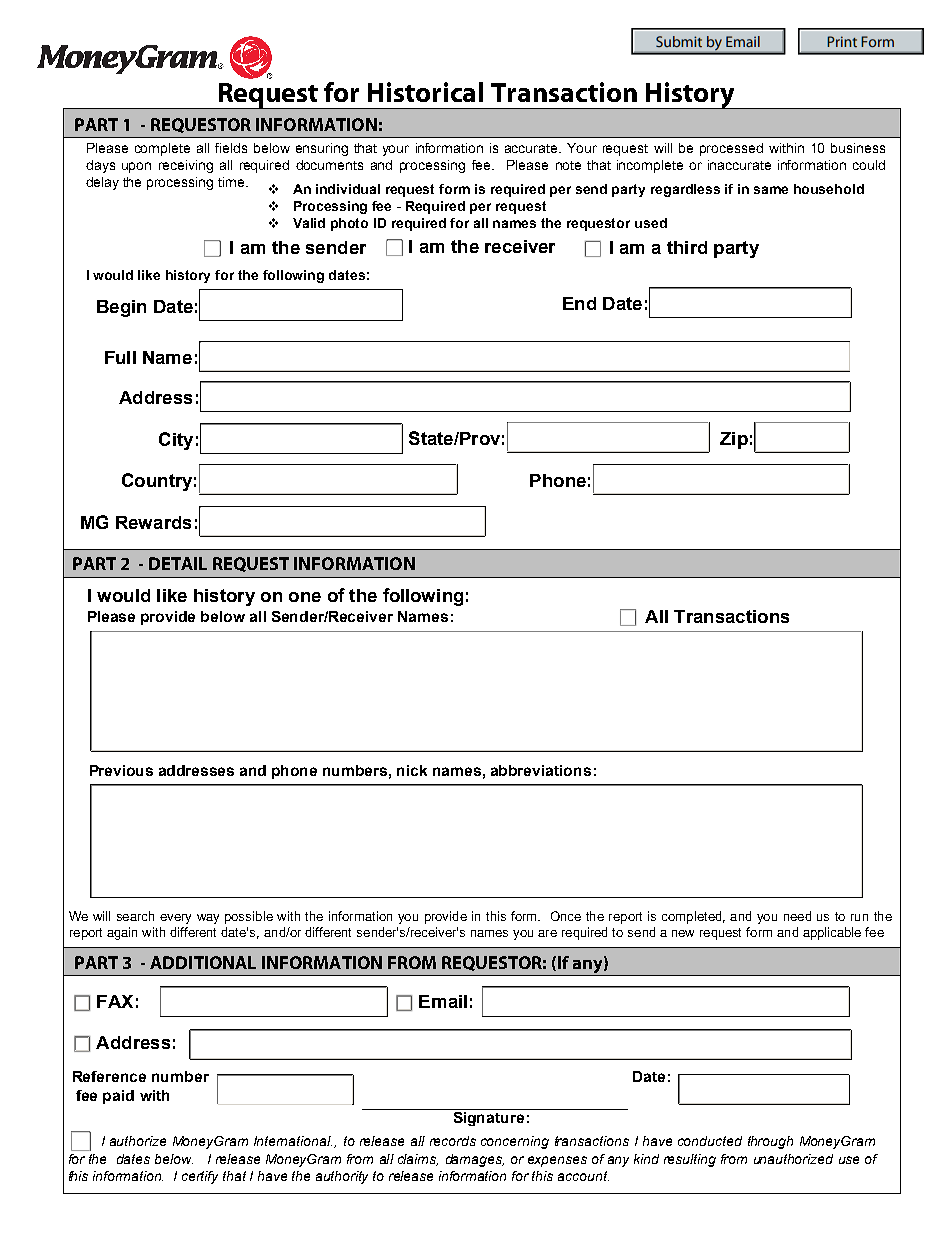 The width and height of the page is (952, 1233). I want to click on Historical, so click(425, 92).
